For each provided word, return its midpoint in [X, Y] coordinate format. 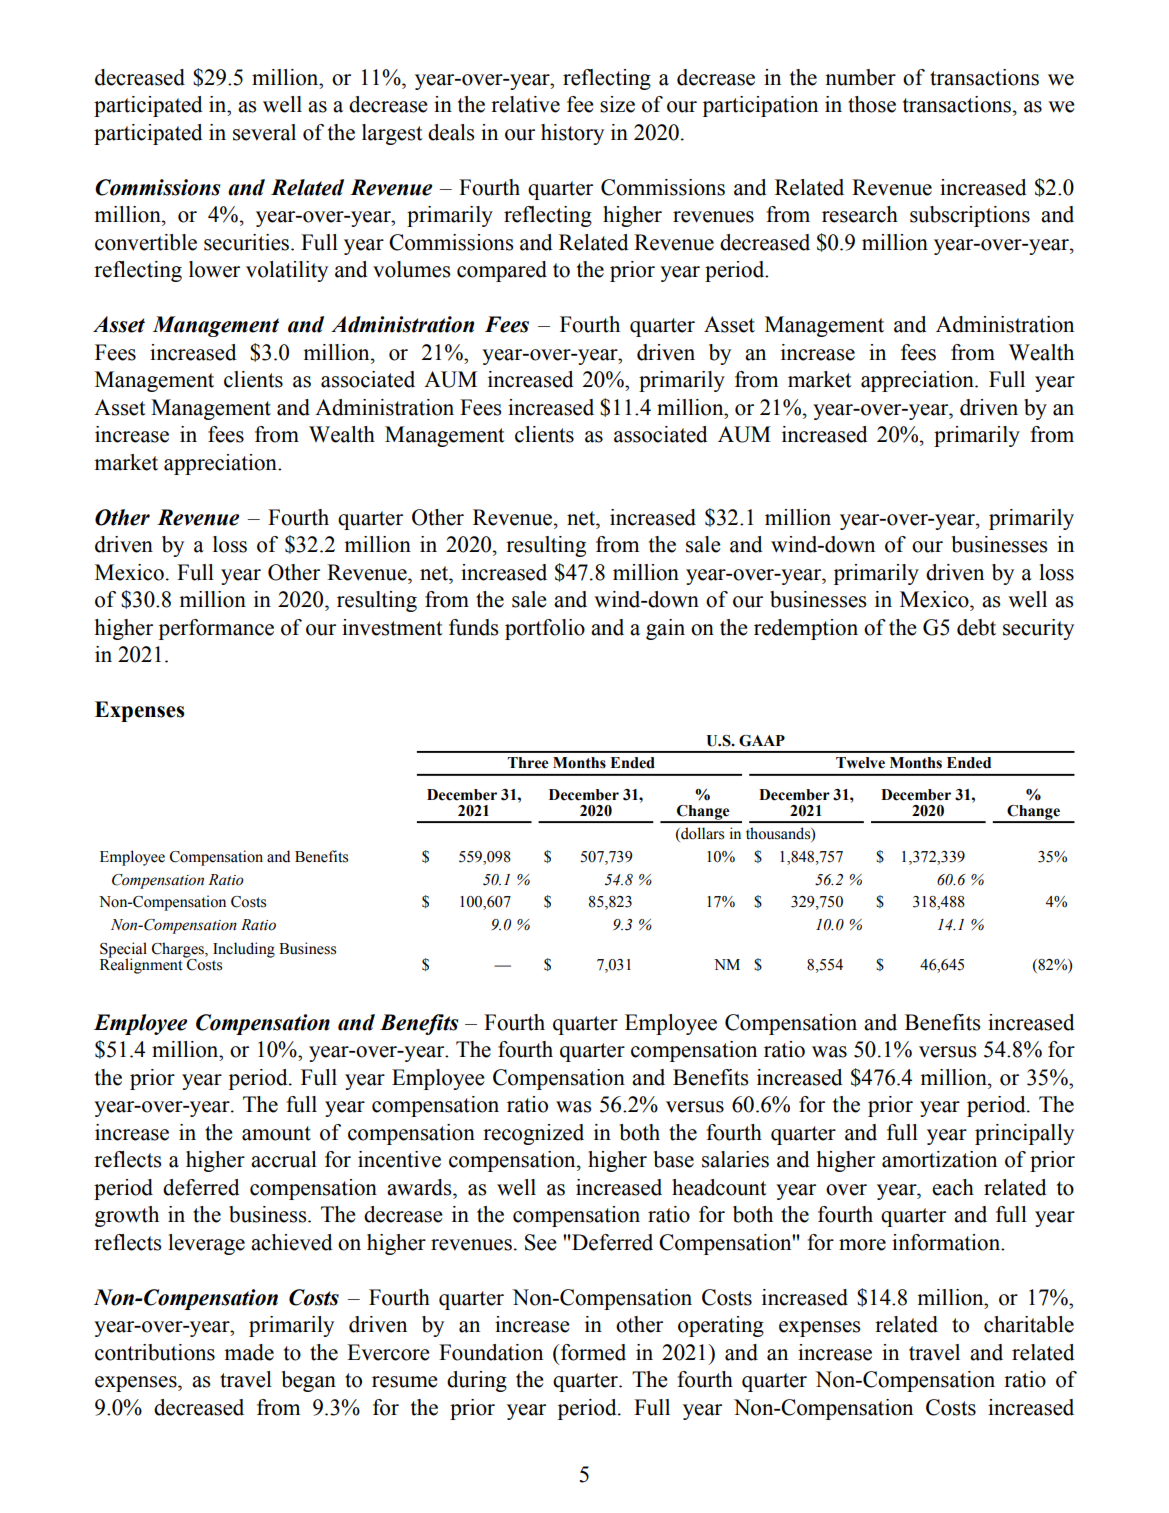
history [572, 134]
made [249, 1352]
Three [528, 763]
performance [216, 629]
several [264, 132]
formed [592, 1352]
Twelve [860, 763]
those [872, 104]
